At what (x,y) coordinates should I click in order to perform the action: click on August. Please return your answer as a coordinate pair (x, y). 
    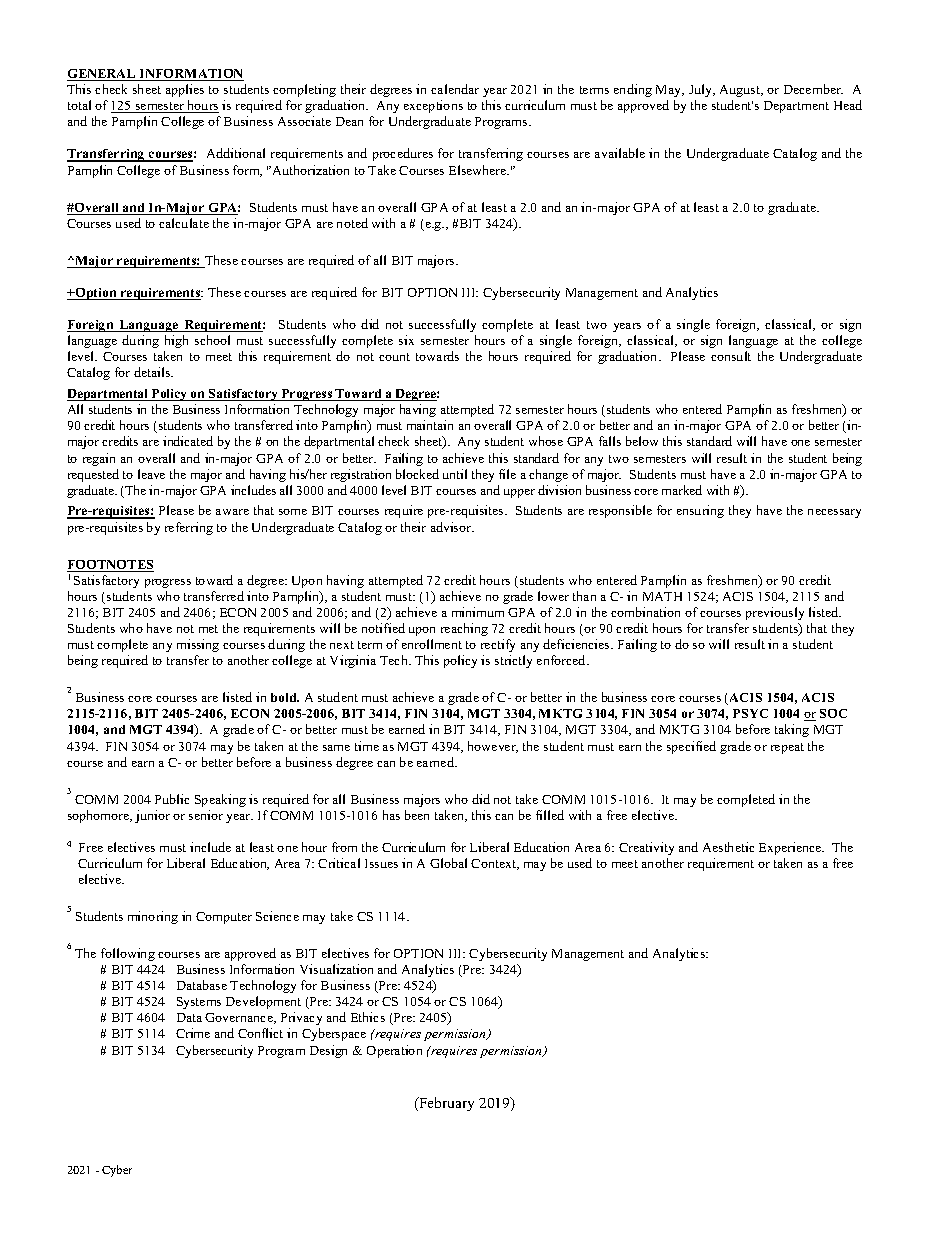
    Looking at the image, I should click on (741, 91).
